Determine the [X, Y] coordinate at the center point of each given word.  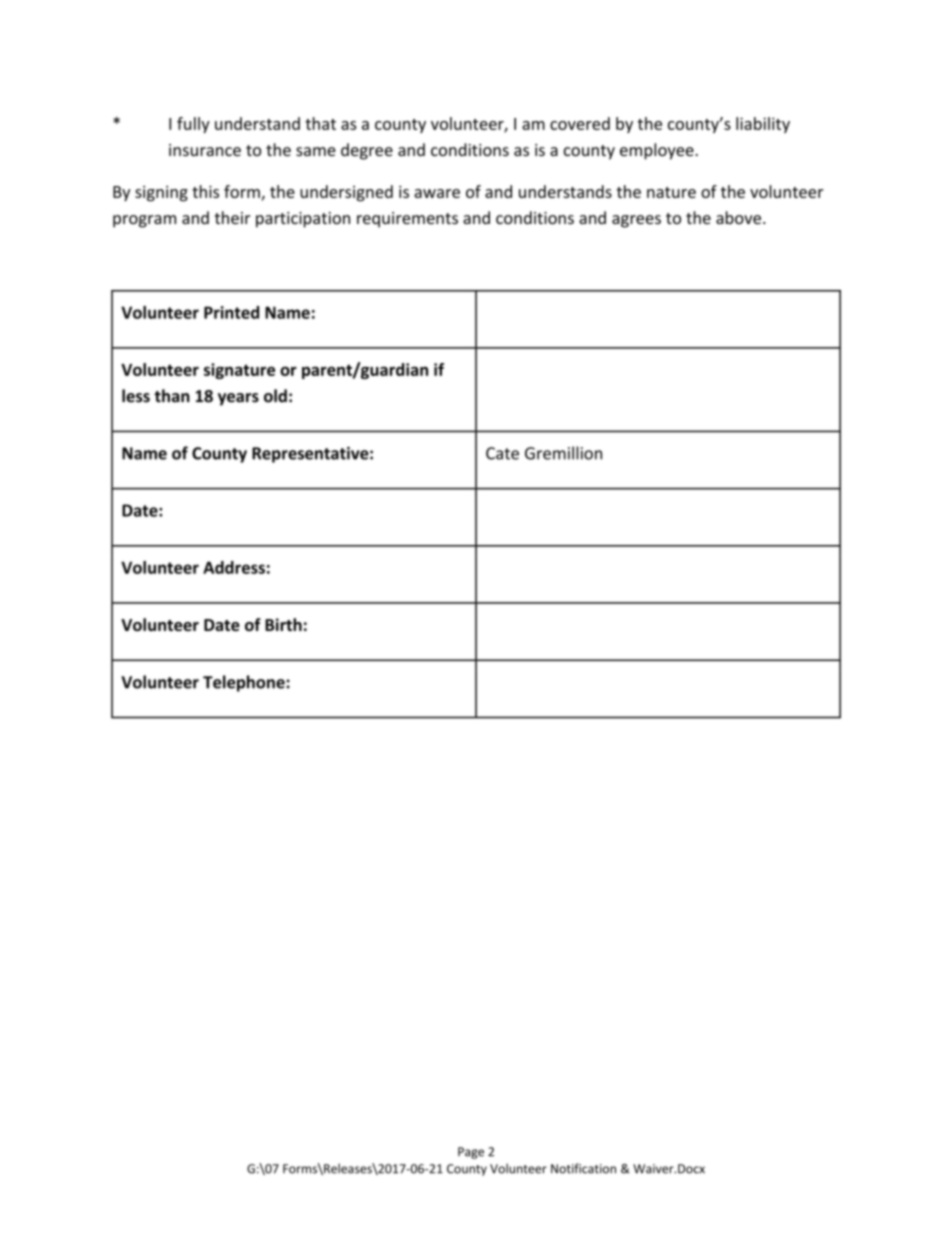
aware [437, 193]
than [172, 396]
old [275, 396]
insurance [205, 150]
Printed [231, 312]
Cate [502, 453]
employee [658, 151]
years [238, 399]
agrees [636, 221]
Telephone [244, 683]
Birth [283, 624]
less [136, 396]
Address [234, 567]
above [740, 217]
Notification [583, 1168]
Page [471, 1153]
